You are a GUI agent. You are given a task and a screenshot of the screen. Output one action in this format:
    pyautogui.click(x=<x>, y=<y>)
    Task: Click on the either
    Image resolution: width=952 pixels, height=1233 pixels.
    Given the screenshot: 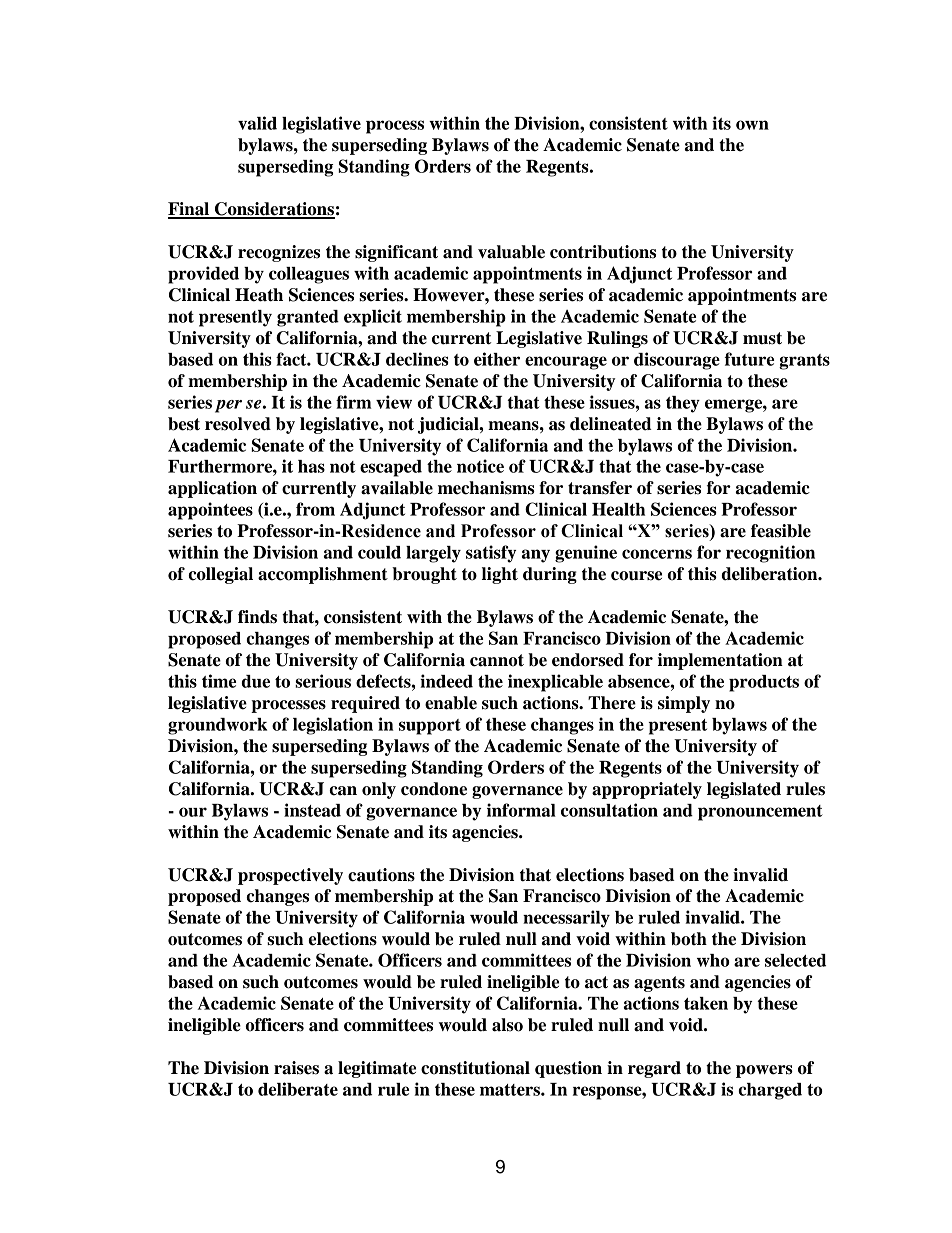 What is the action you would take?
    pyautogui.click(x=497, y=359)
